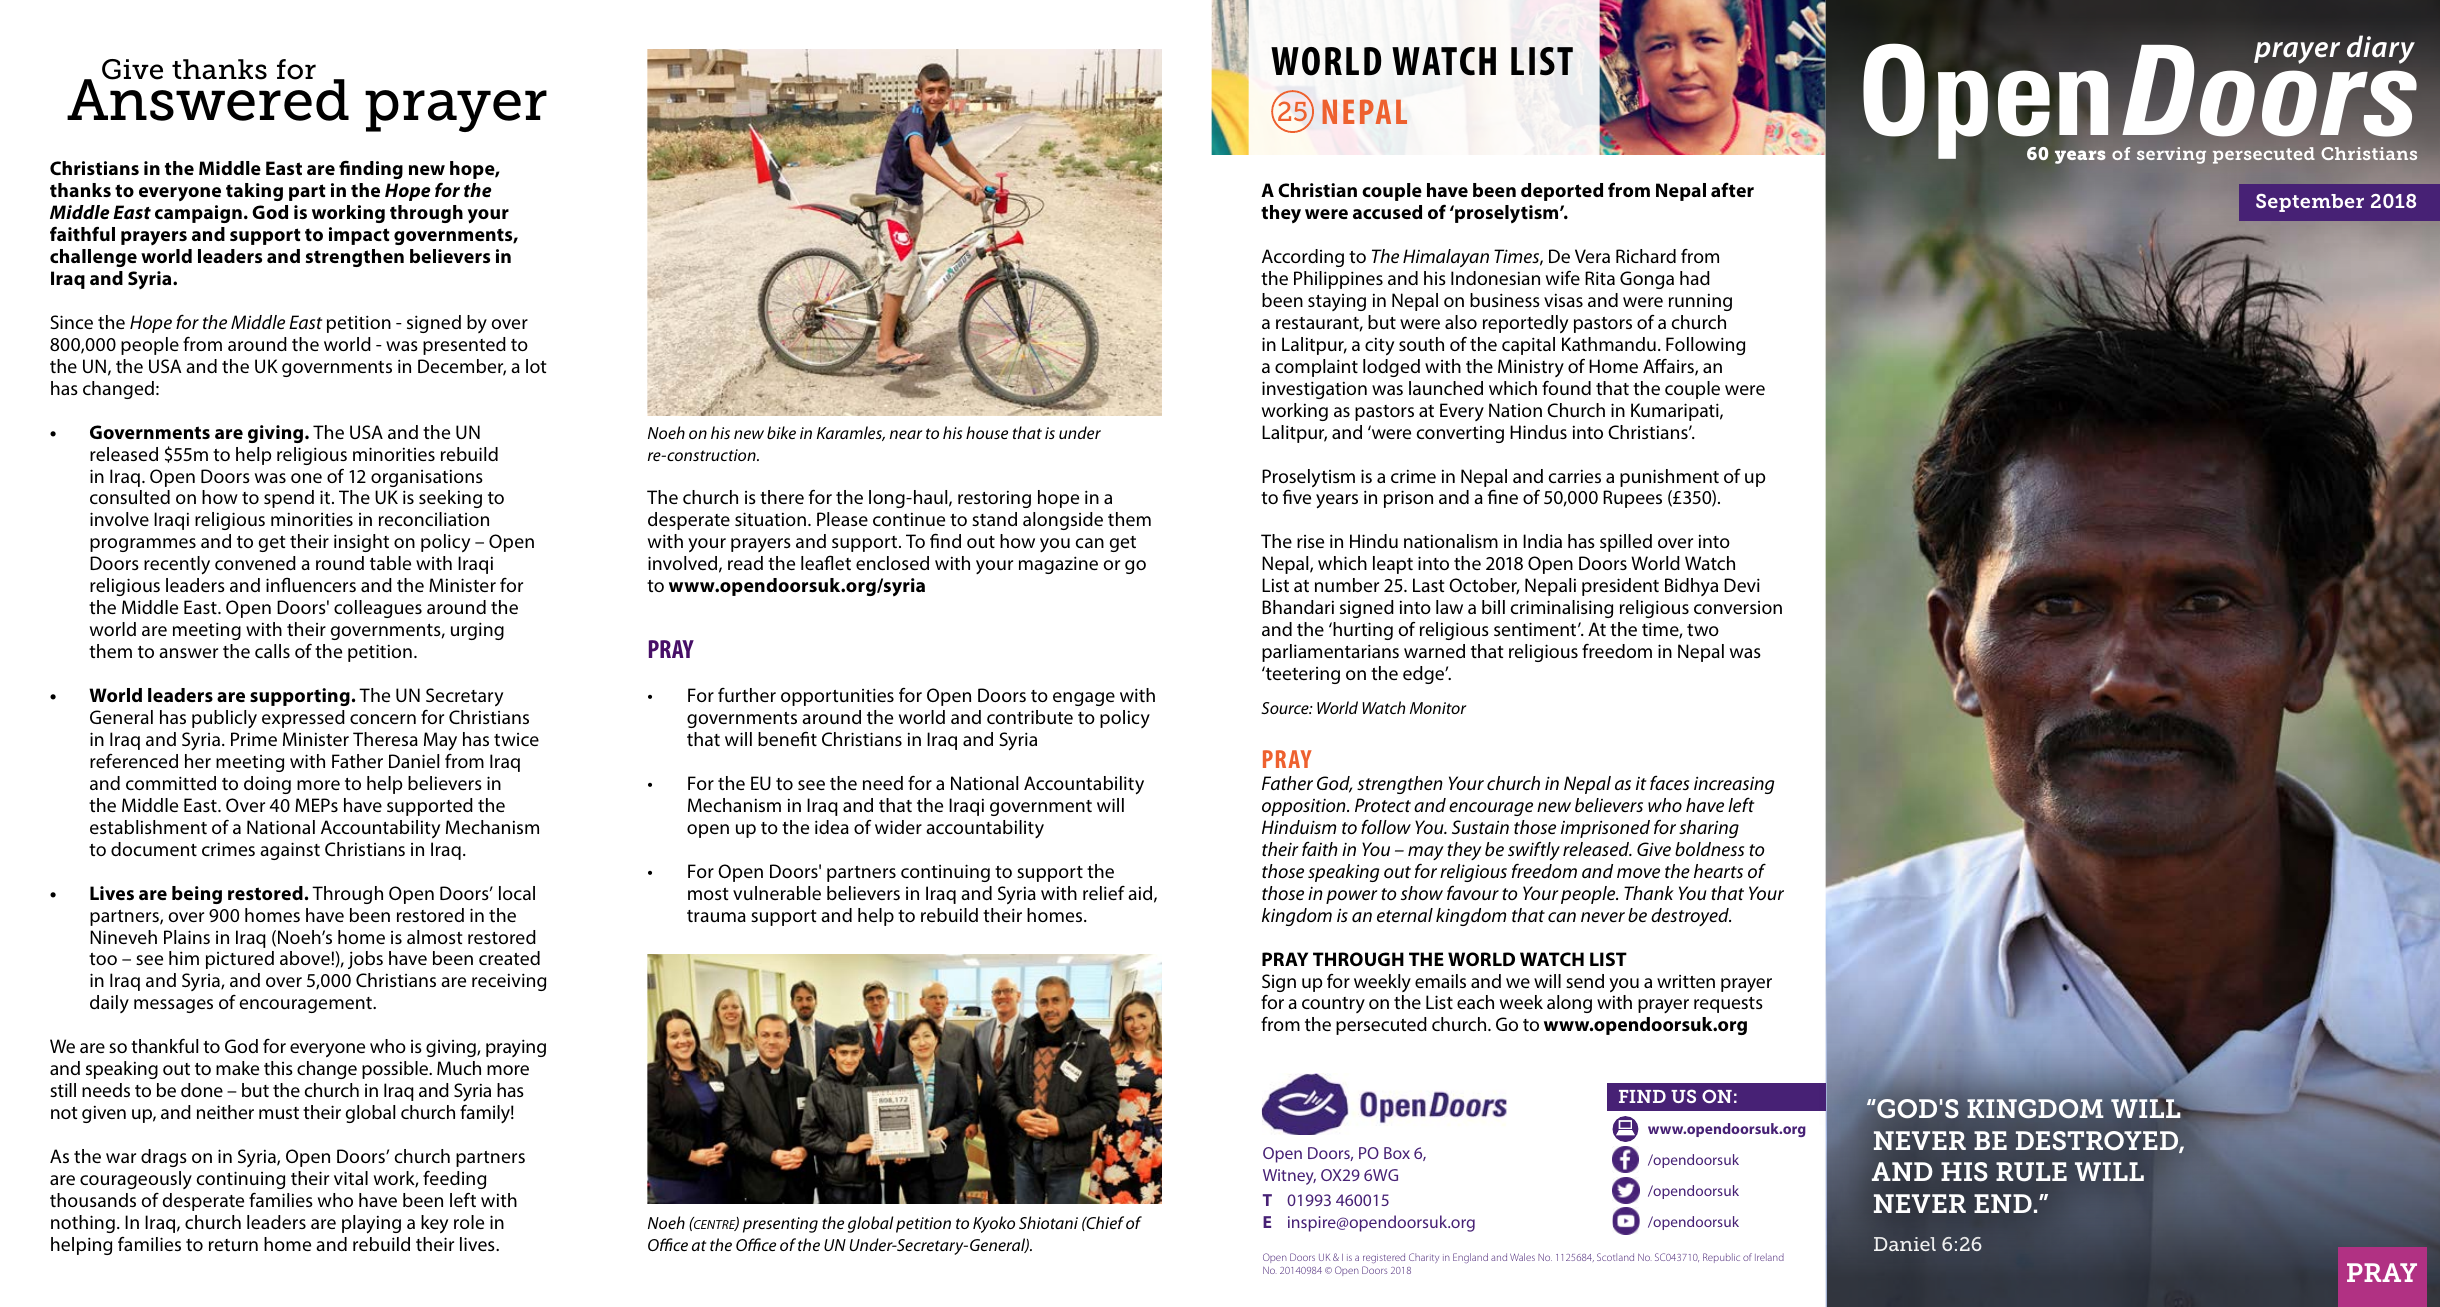 The image size is (2440, 1307). What do you see at coordinates (1330, 653) in the screenshot?
I see `parliamentarians` at bounding box center [1330, 653].
